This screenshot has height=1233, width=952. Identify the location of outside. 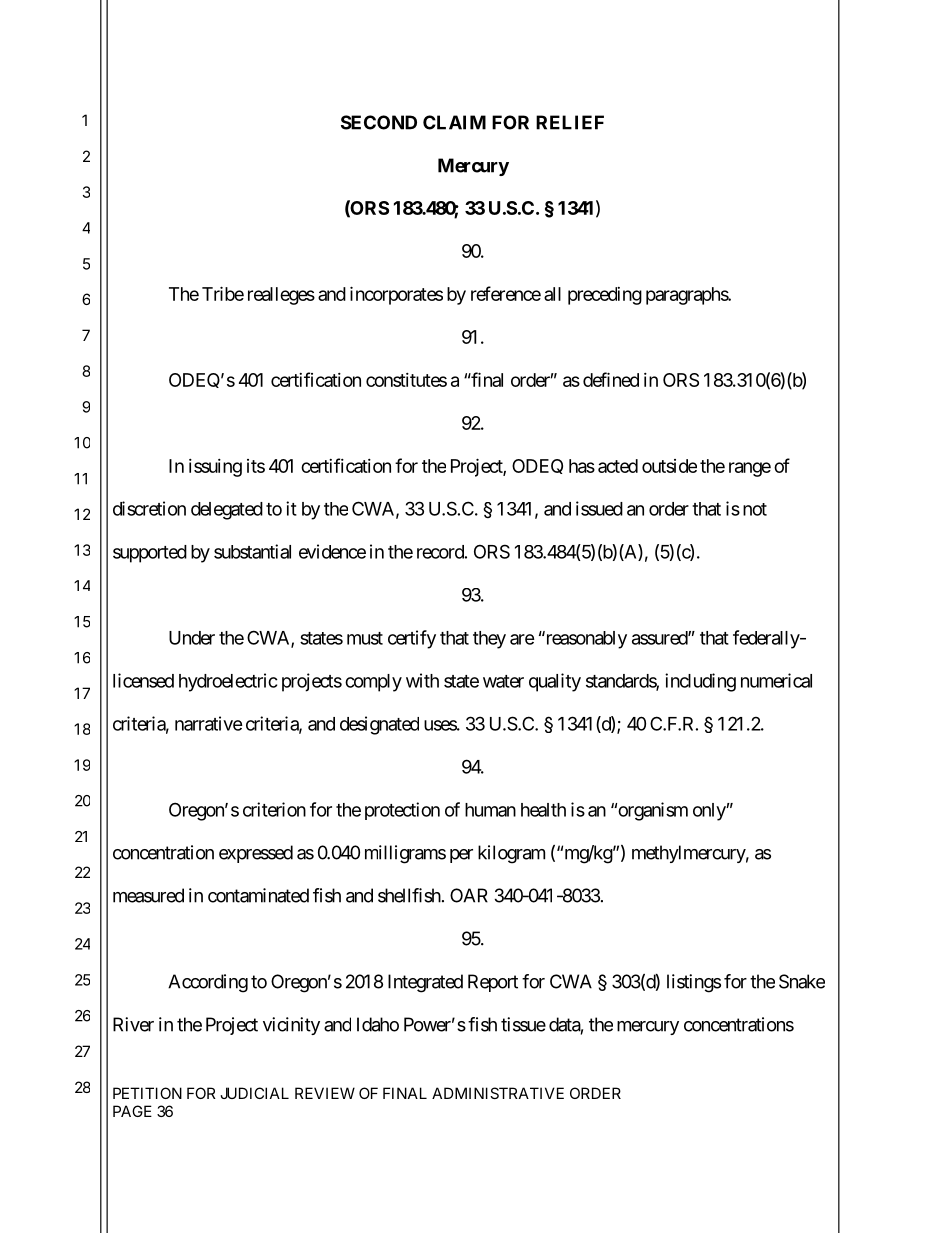
(669, 466).
